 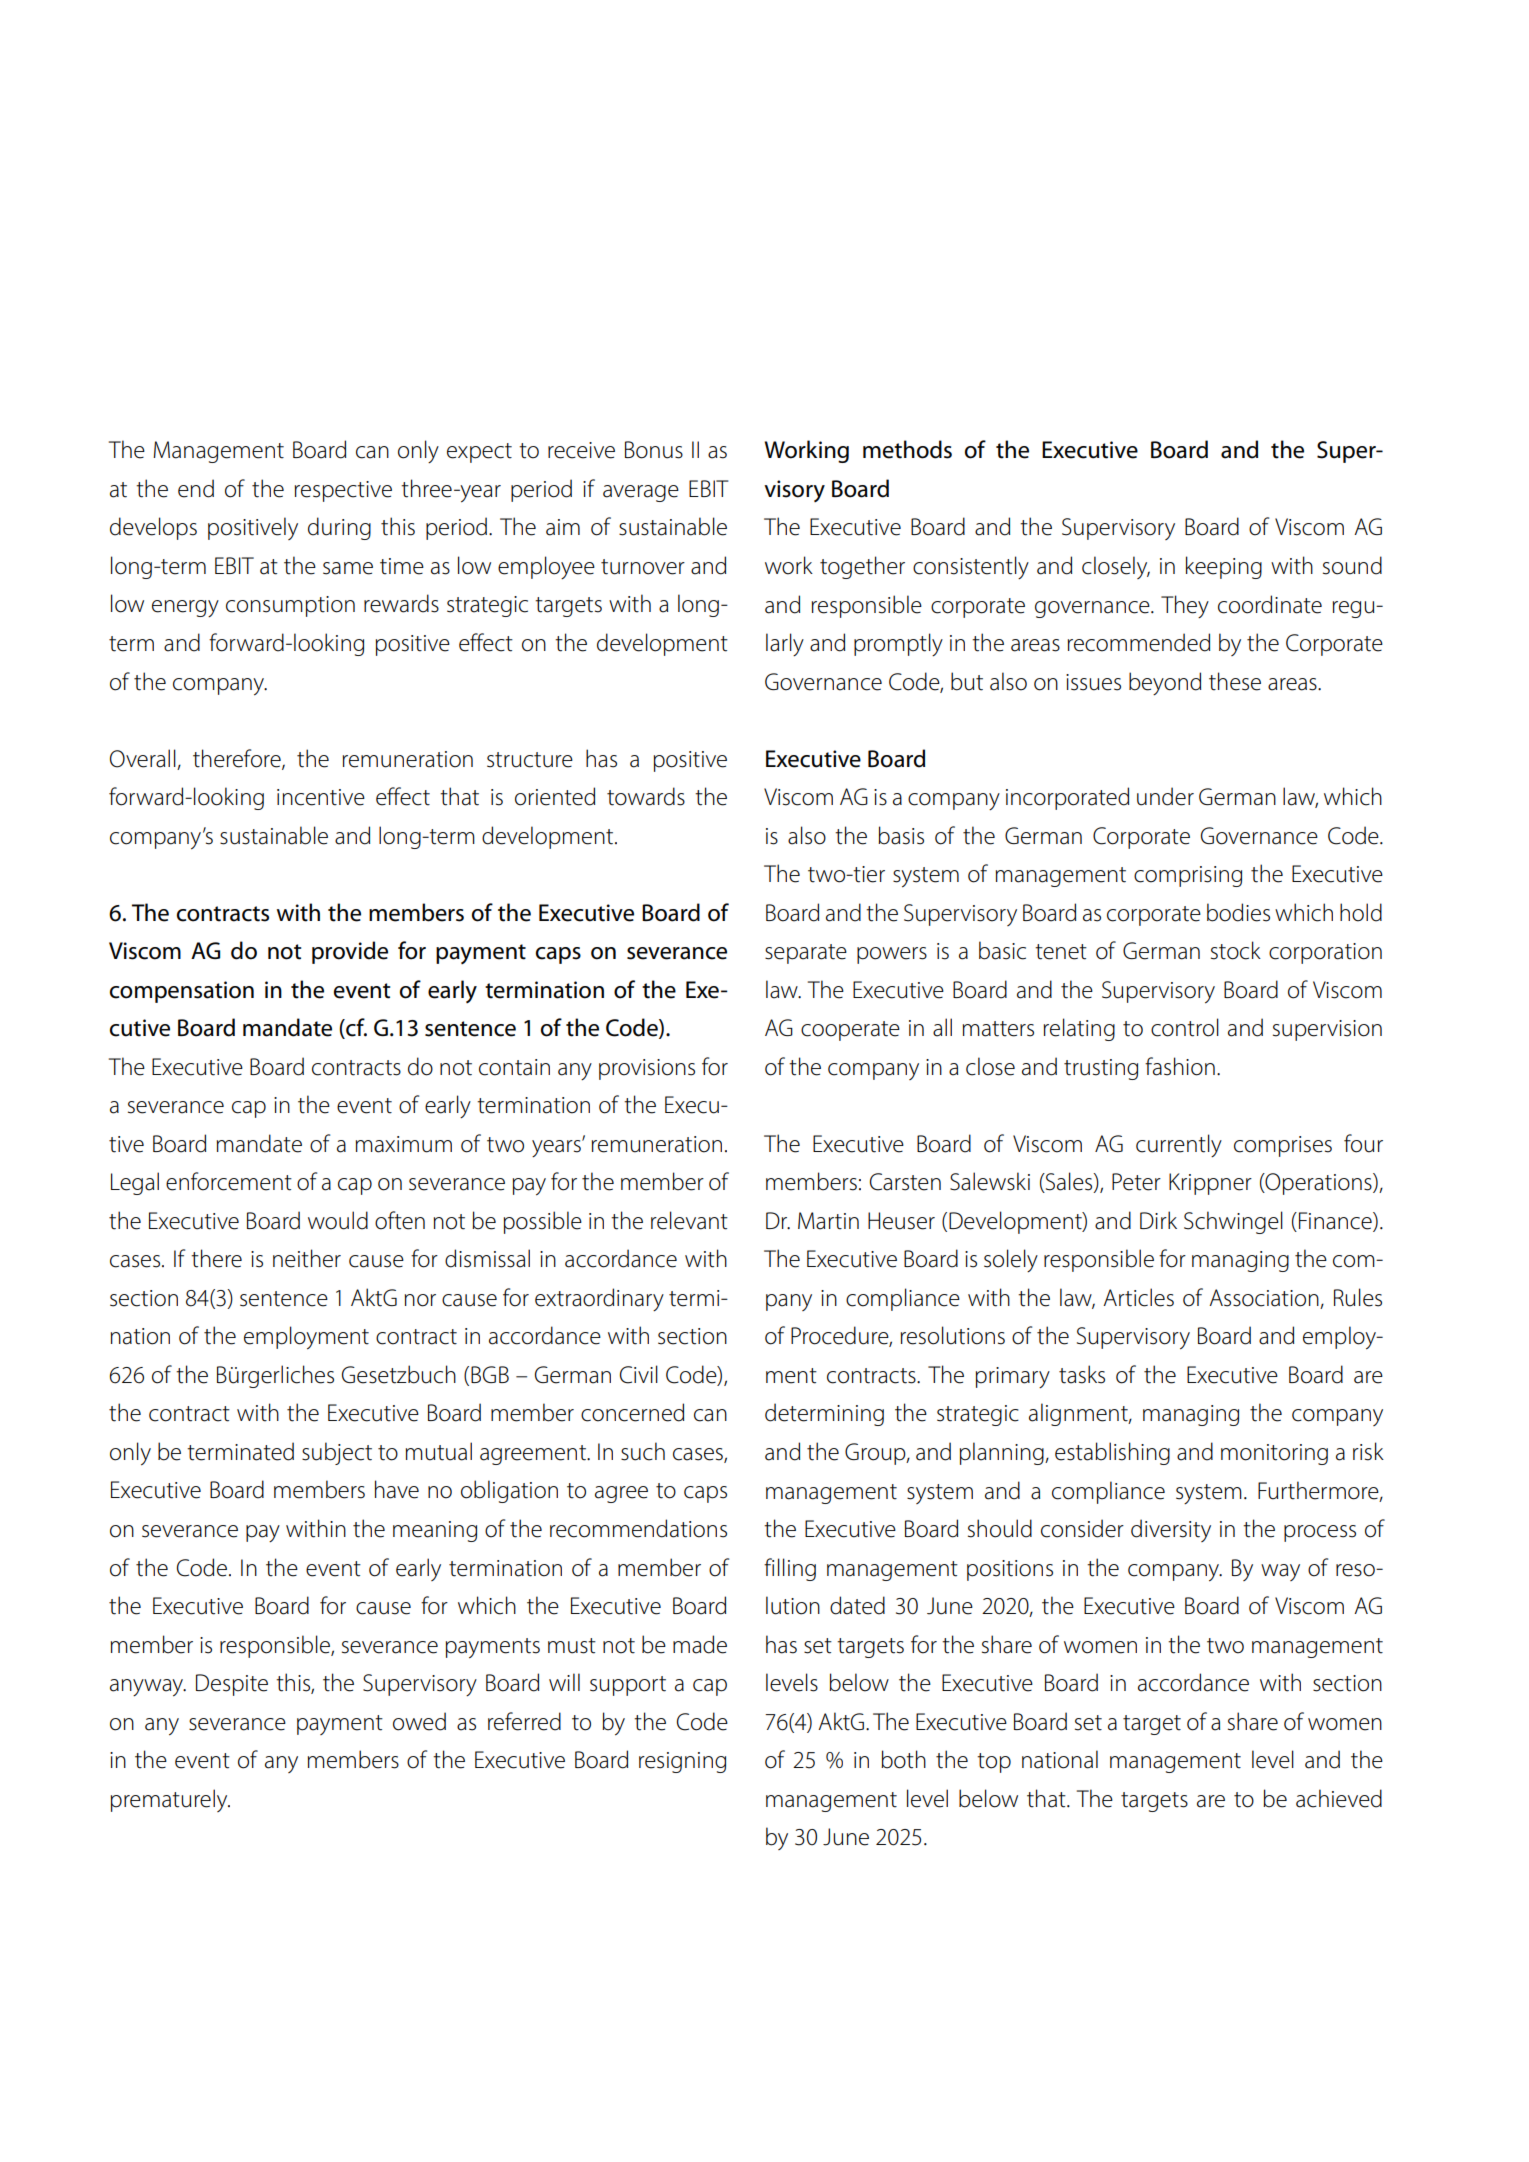 What do you see at coordinates (1339, 1798) in the screenshot?
I see `achieved` at bounding box center [1339, 1798].
